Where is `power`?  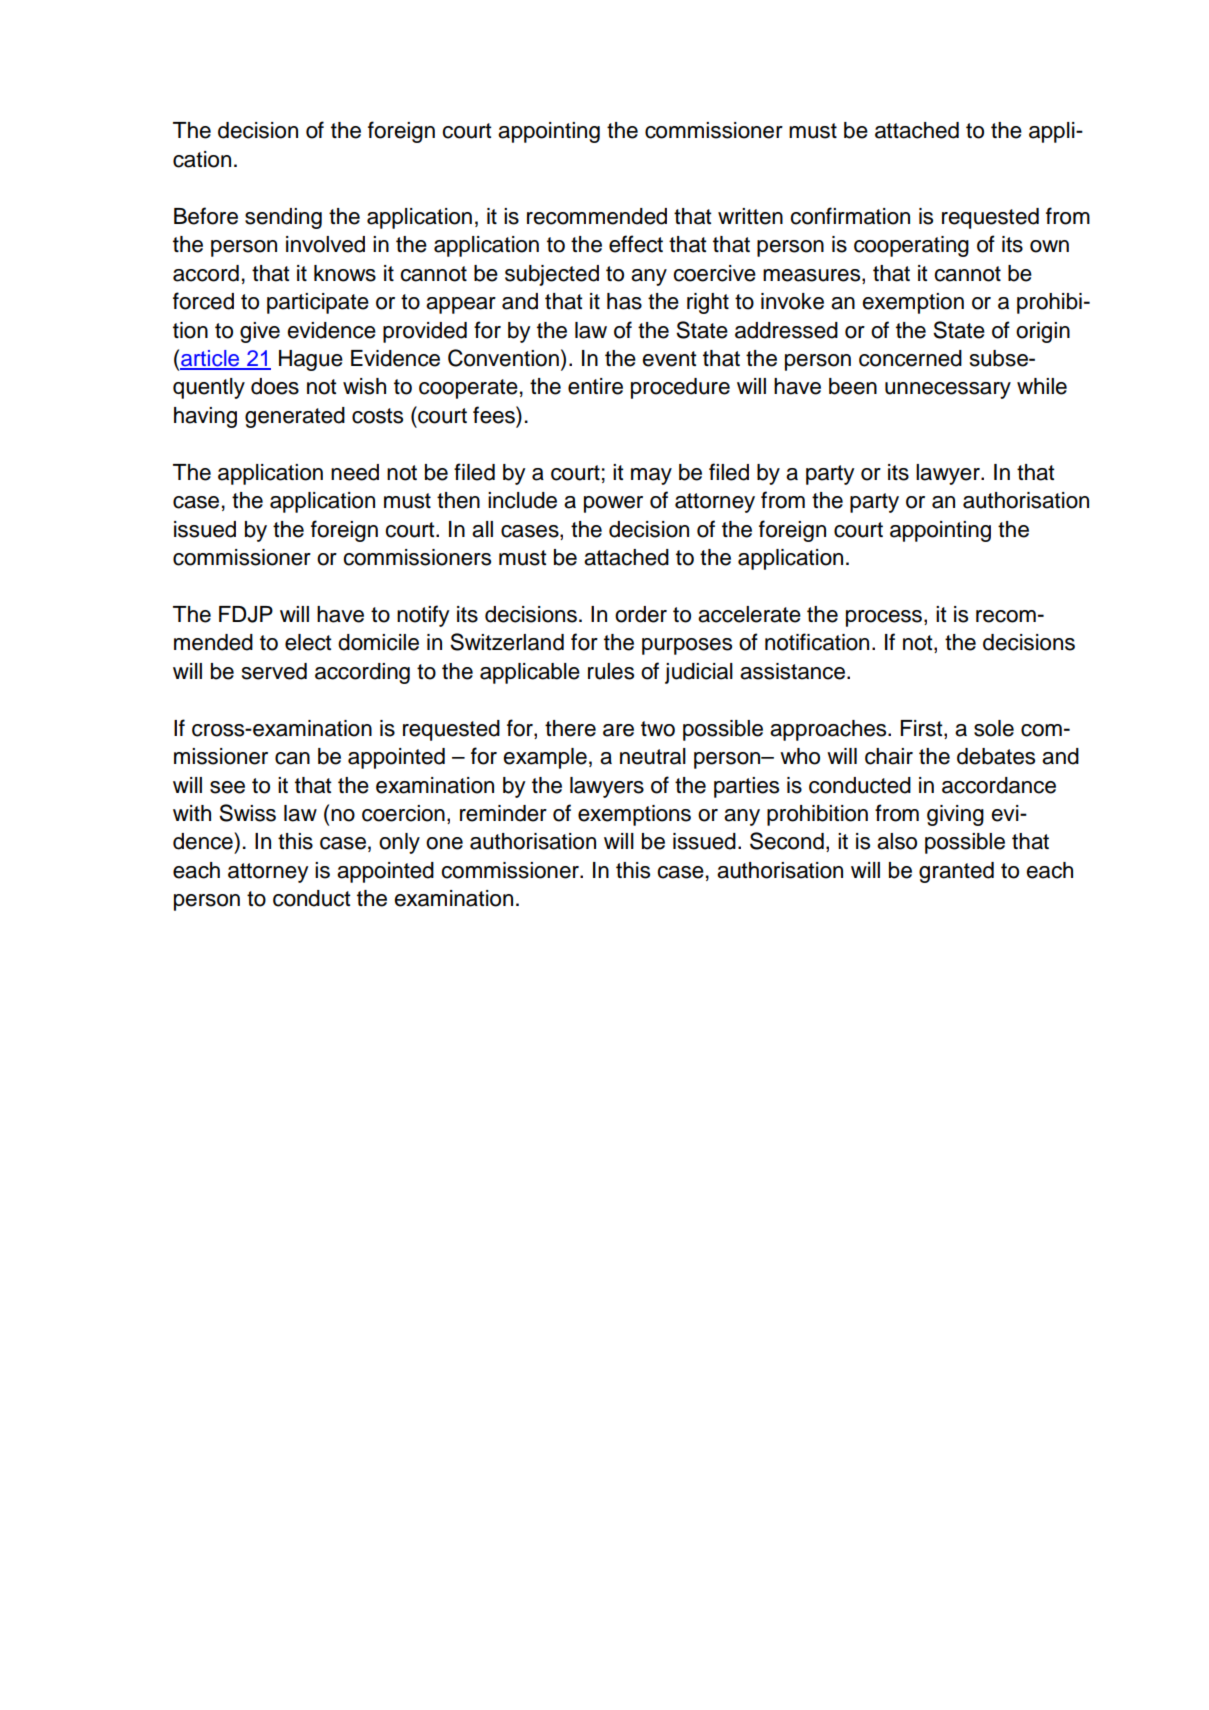
power is located at coordinates (613, 504).
